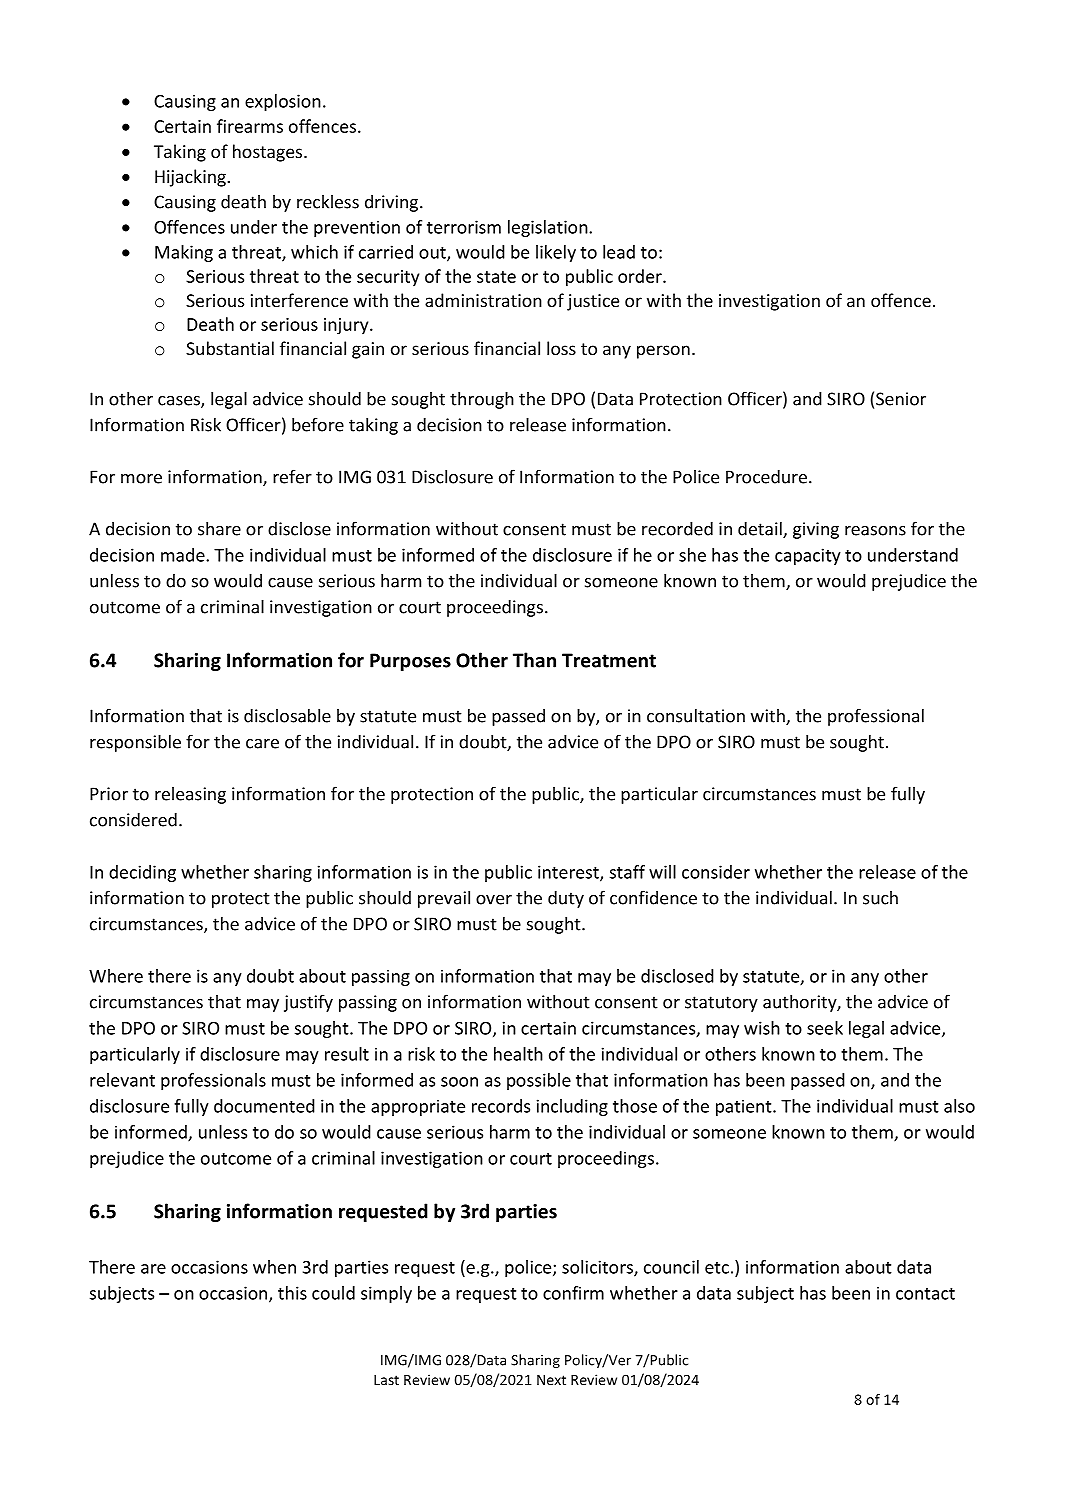  I want to click on consultation, so click(696, 715).
